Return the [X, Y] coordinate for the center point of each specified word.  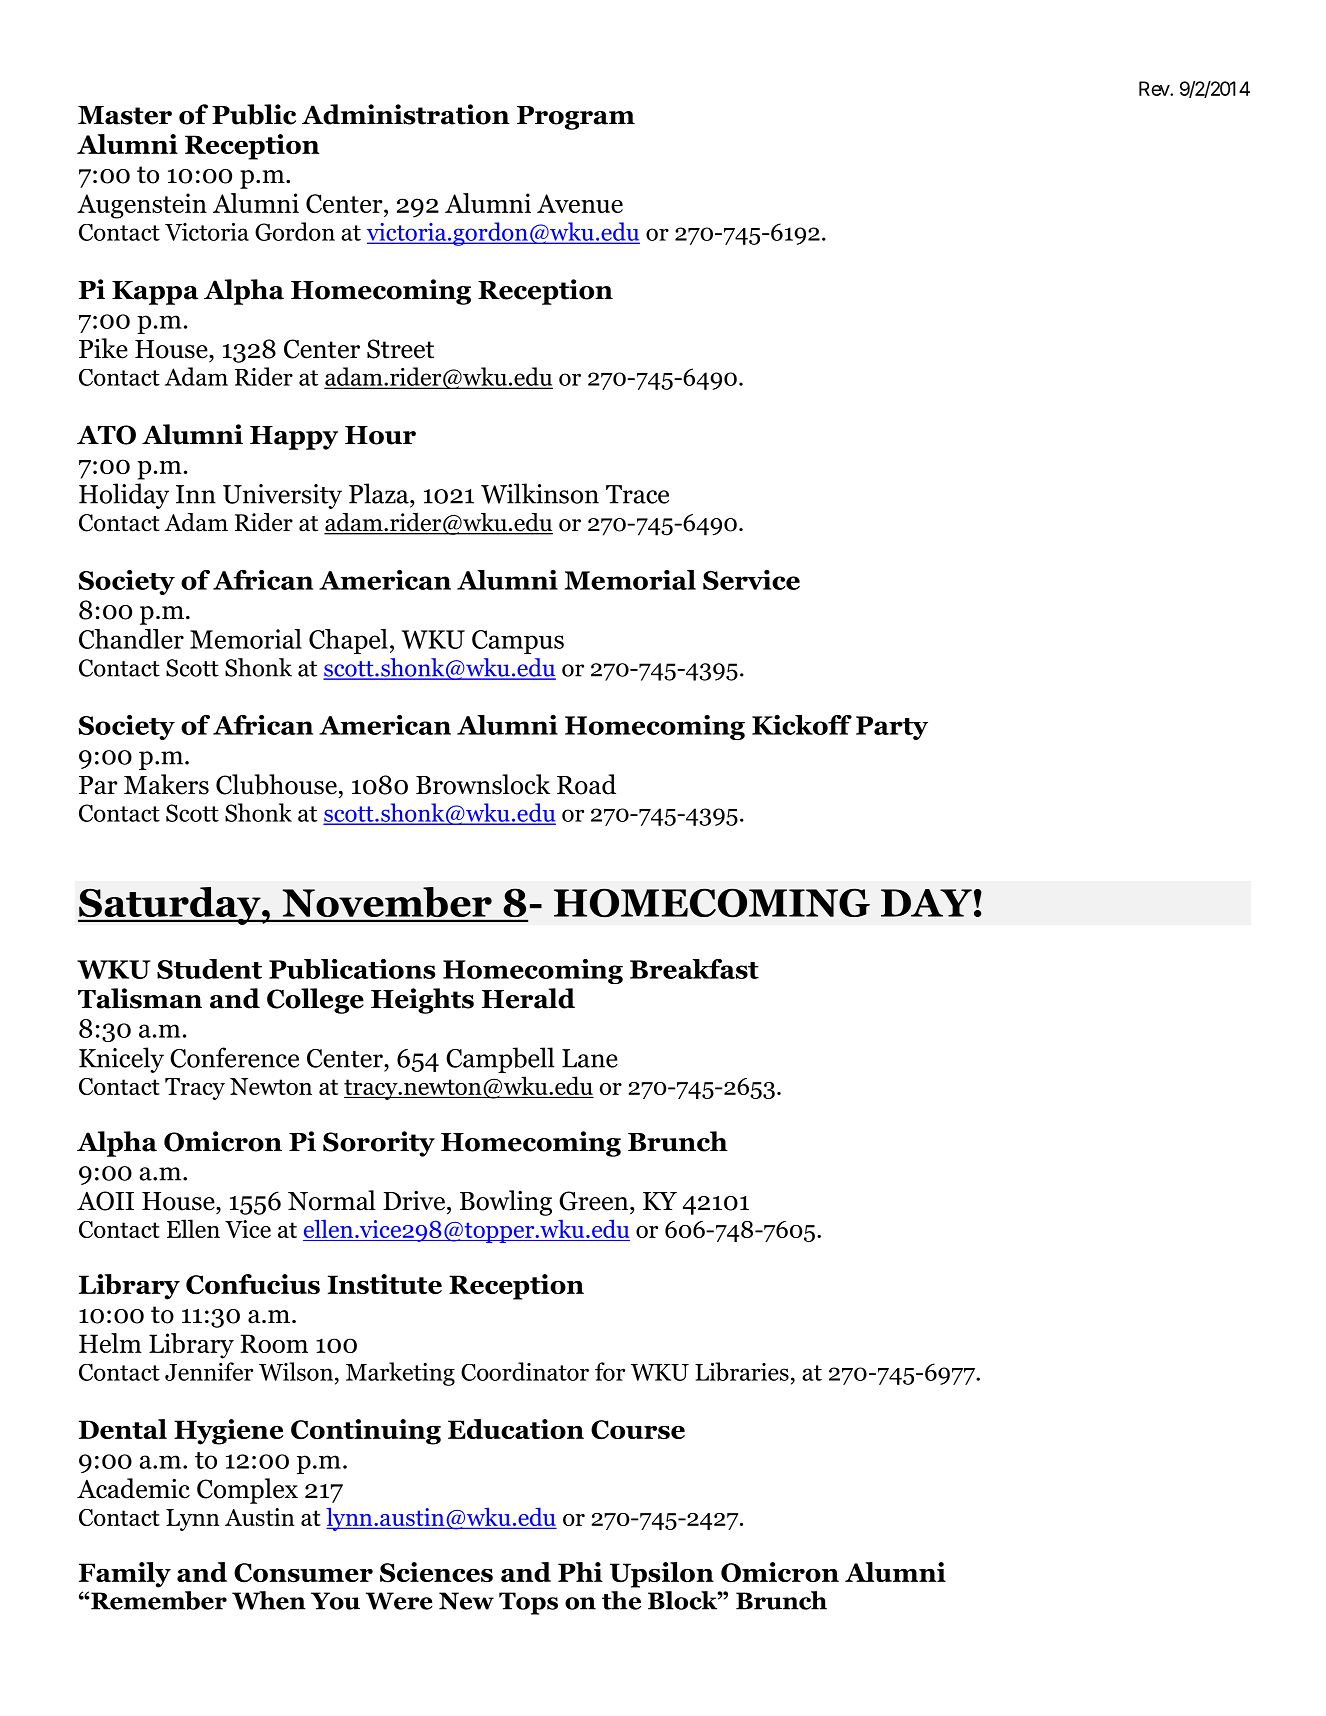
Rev [1155, 88]
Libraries [742, 1371]
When [269, 1600]
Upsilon [662, 1575]
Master [125, 115]
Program [576, 118]
